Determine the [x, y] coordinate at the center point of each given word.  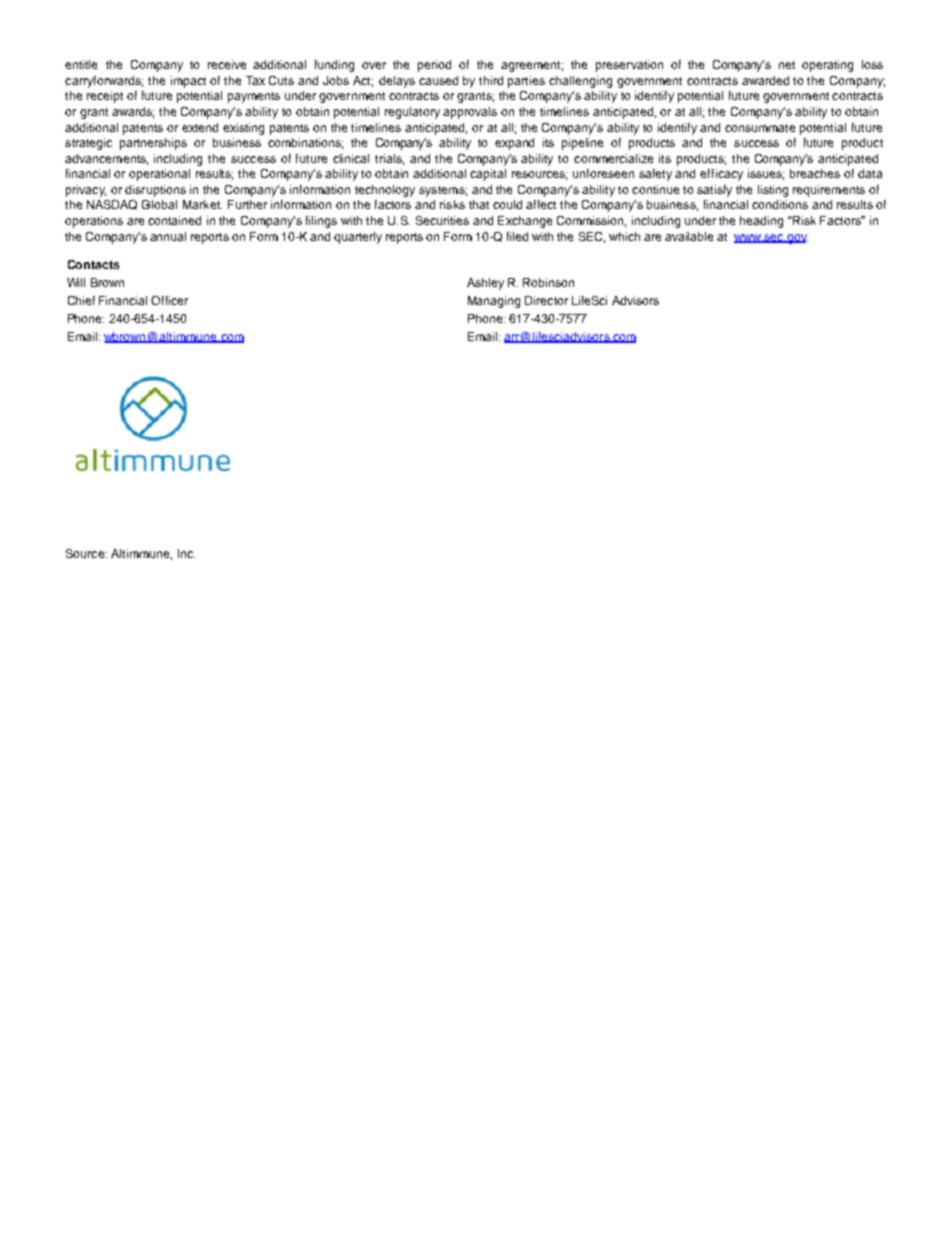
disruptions [155, 191]
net [787, 65]
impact [188, 82]
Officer [169, 300]
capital [488, 175]
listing [773, 191]
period [434, 66]
